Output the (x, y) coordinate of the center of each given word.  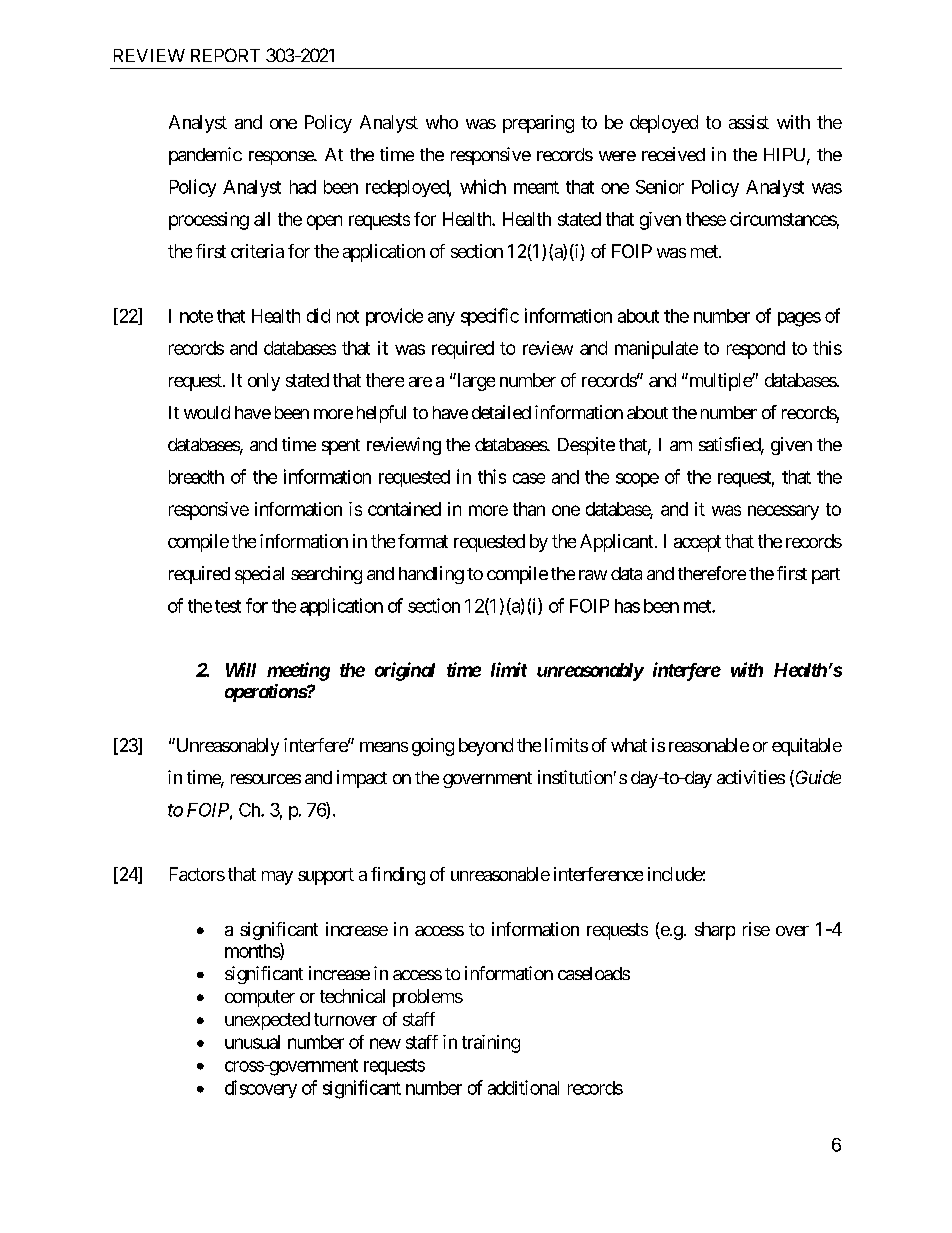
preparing (538, 124)
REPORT (225, 55)
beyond (486, 747)
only (264, 382)
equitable (807, 747)
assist (749, 122)
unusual (252, 1042)
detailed (501, 412)
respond (756, 350)
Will (241, 669)
